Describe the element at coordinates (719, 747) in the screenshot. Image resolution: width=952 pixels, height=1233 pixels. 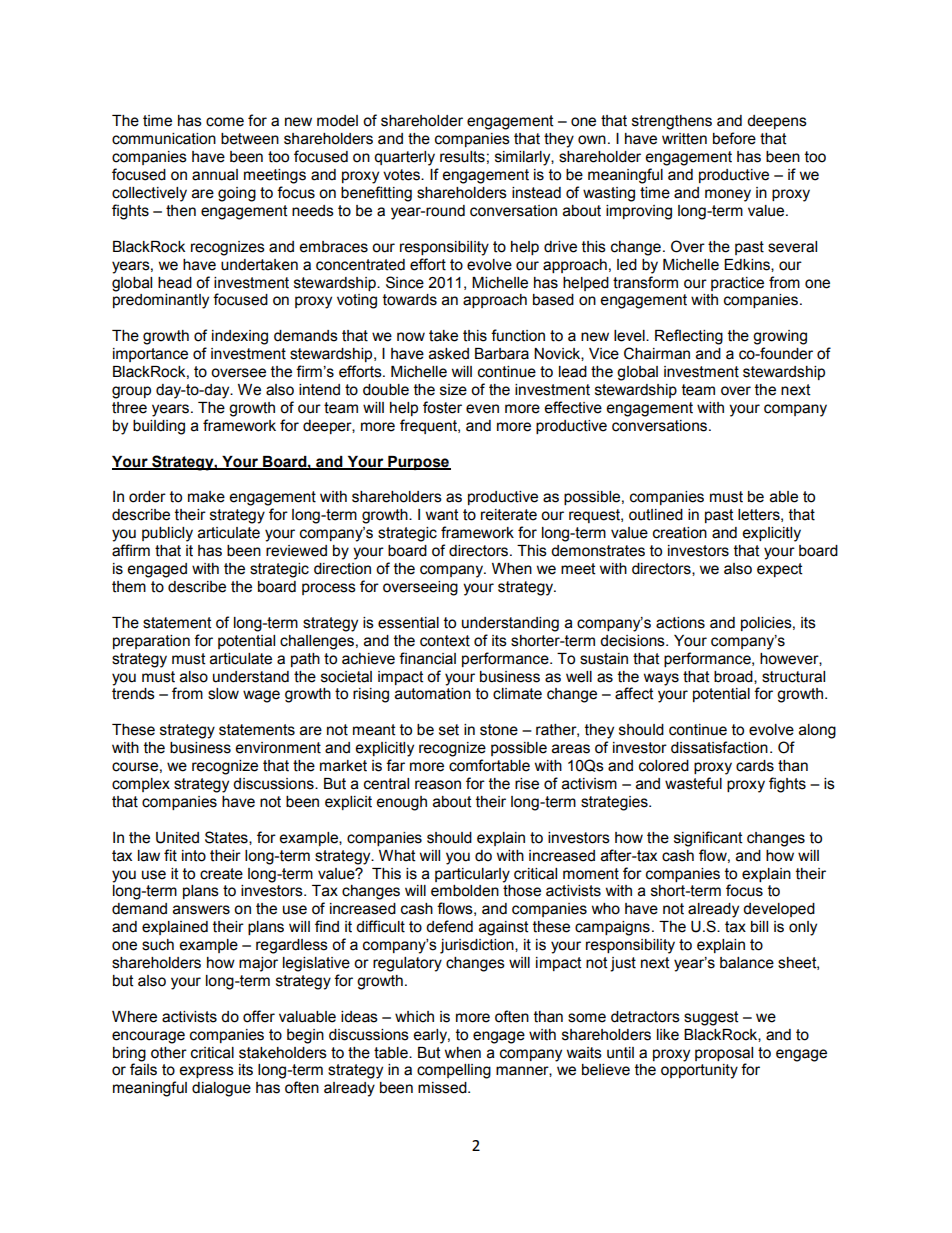
I see `dissatisfaction` at that location.
